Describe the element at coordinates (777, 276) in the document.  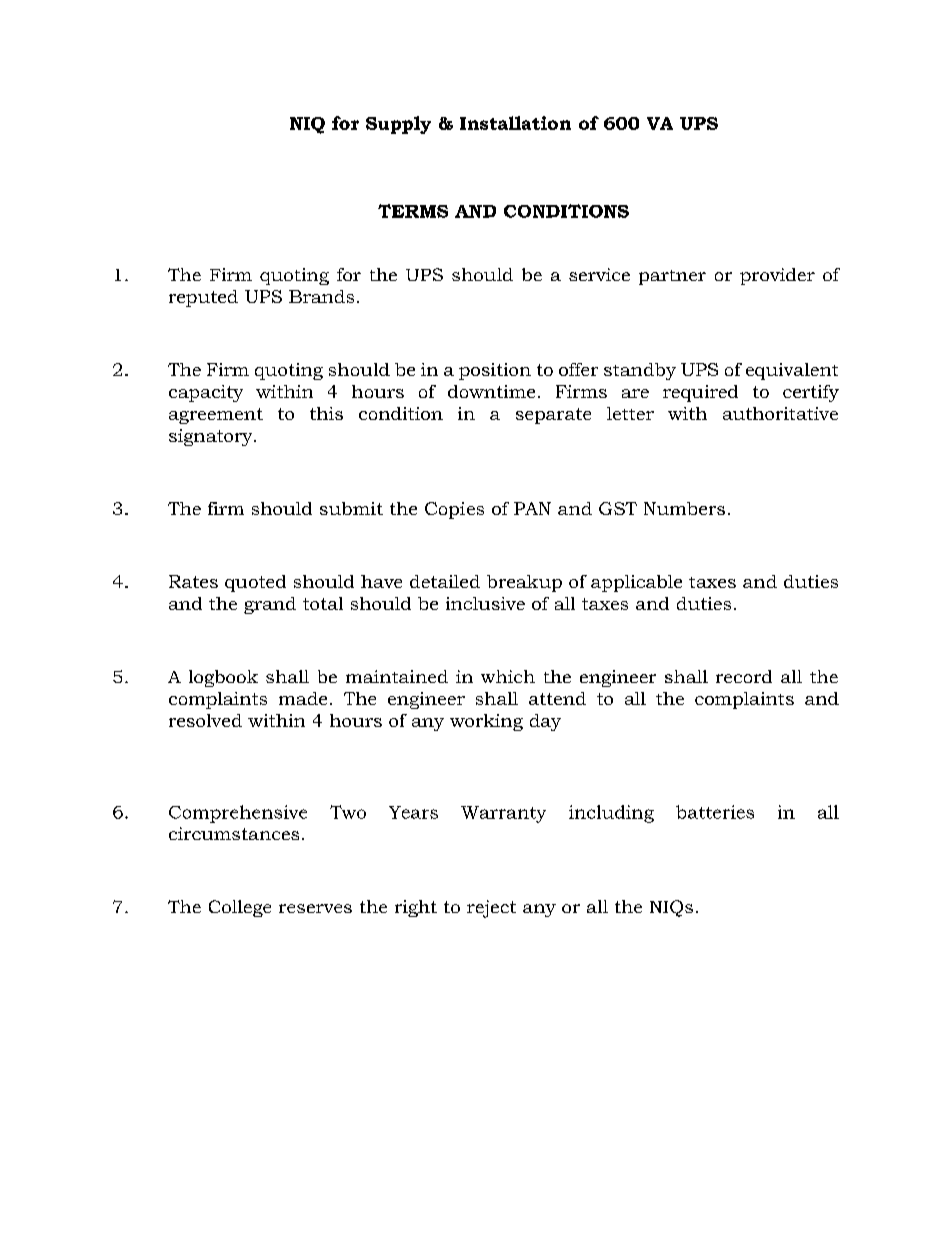
I see `provider` at that location.
